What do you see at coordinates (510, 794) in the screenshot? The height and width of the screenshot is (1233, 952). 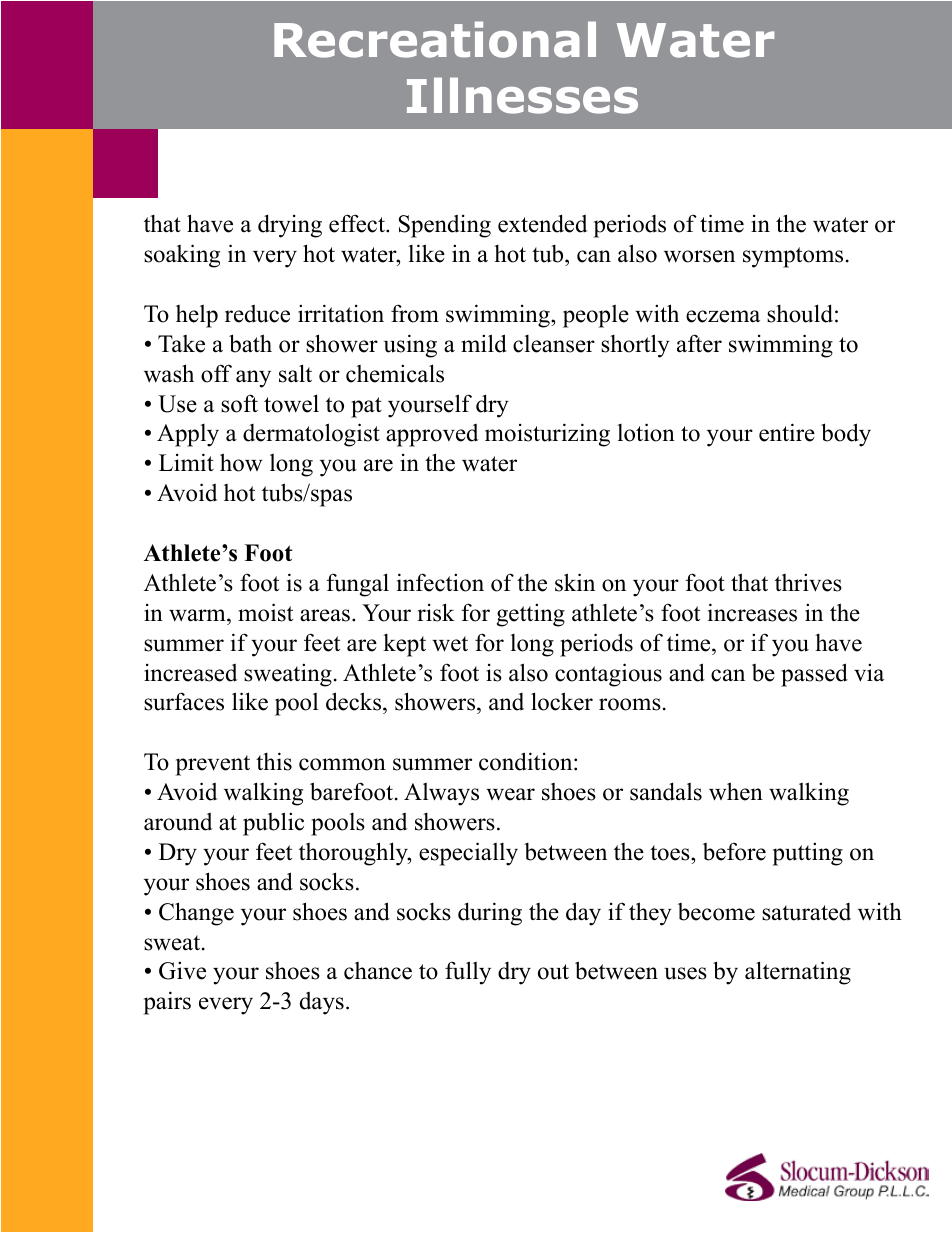 I see `wear` at bounding box center [510, 794].
